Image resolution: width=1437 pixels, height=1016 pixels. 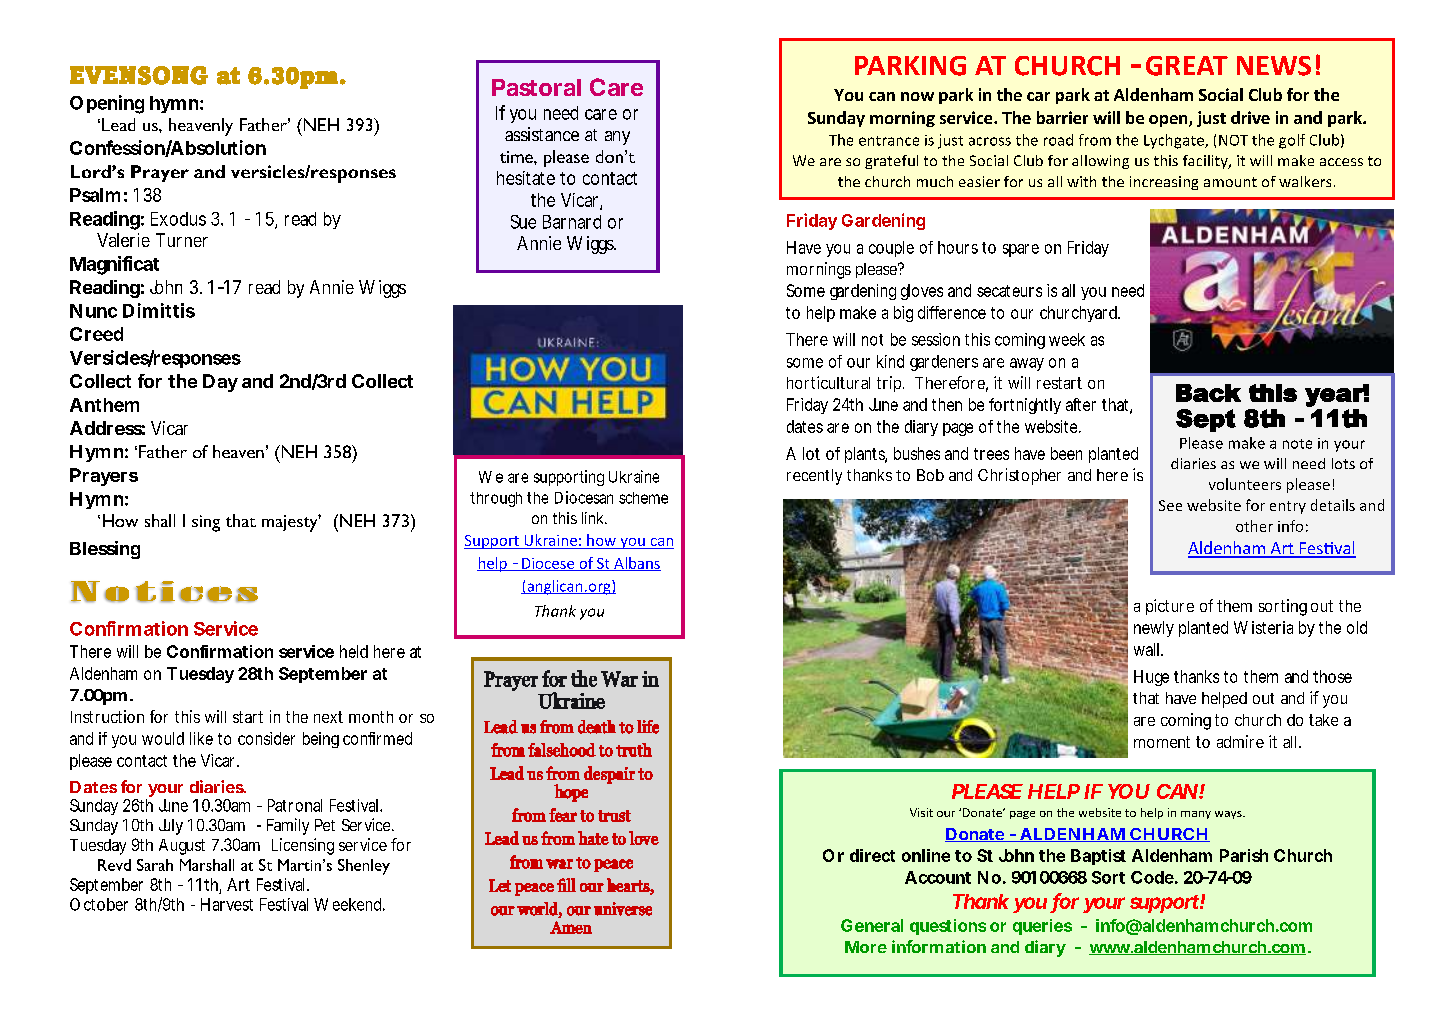 What do you see at coordinates (903, 314) in the screenshot?
I see `big` at bounding box center [903, 314].
